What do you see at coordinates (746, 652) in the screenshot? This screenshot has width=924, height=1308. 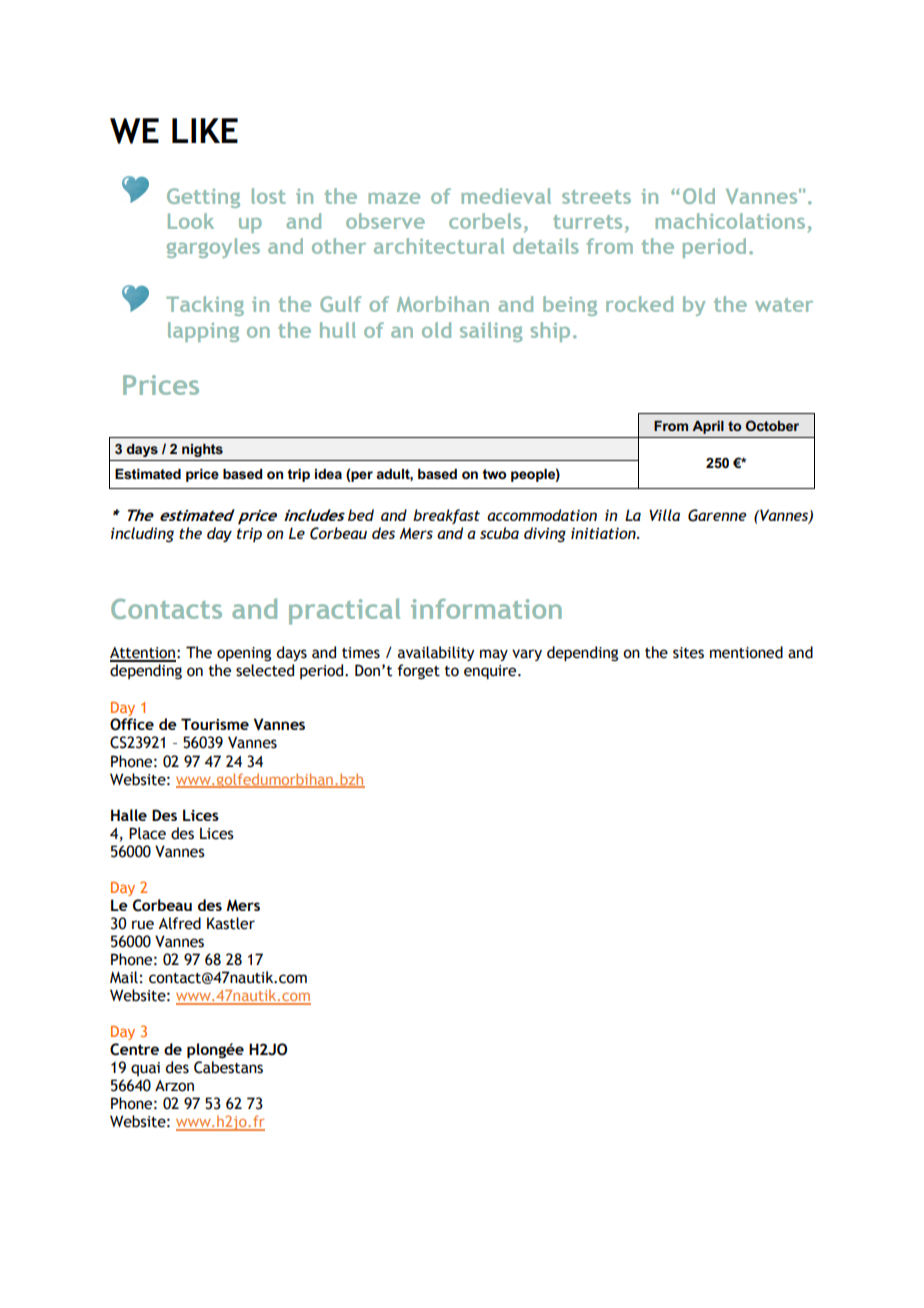 I see `mentioned` at bounding box center [746, 652].
